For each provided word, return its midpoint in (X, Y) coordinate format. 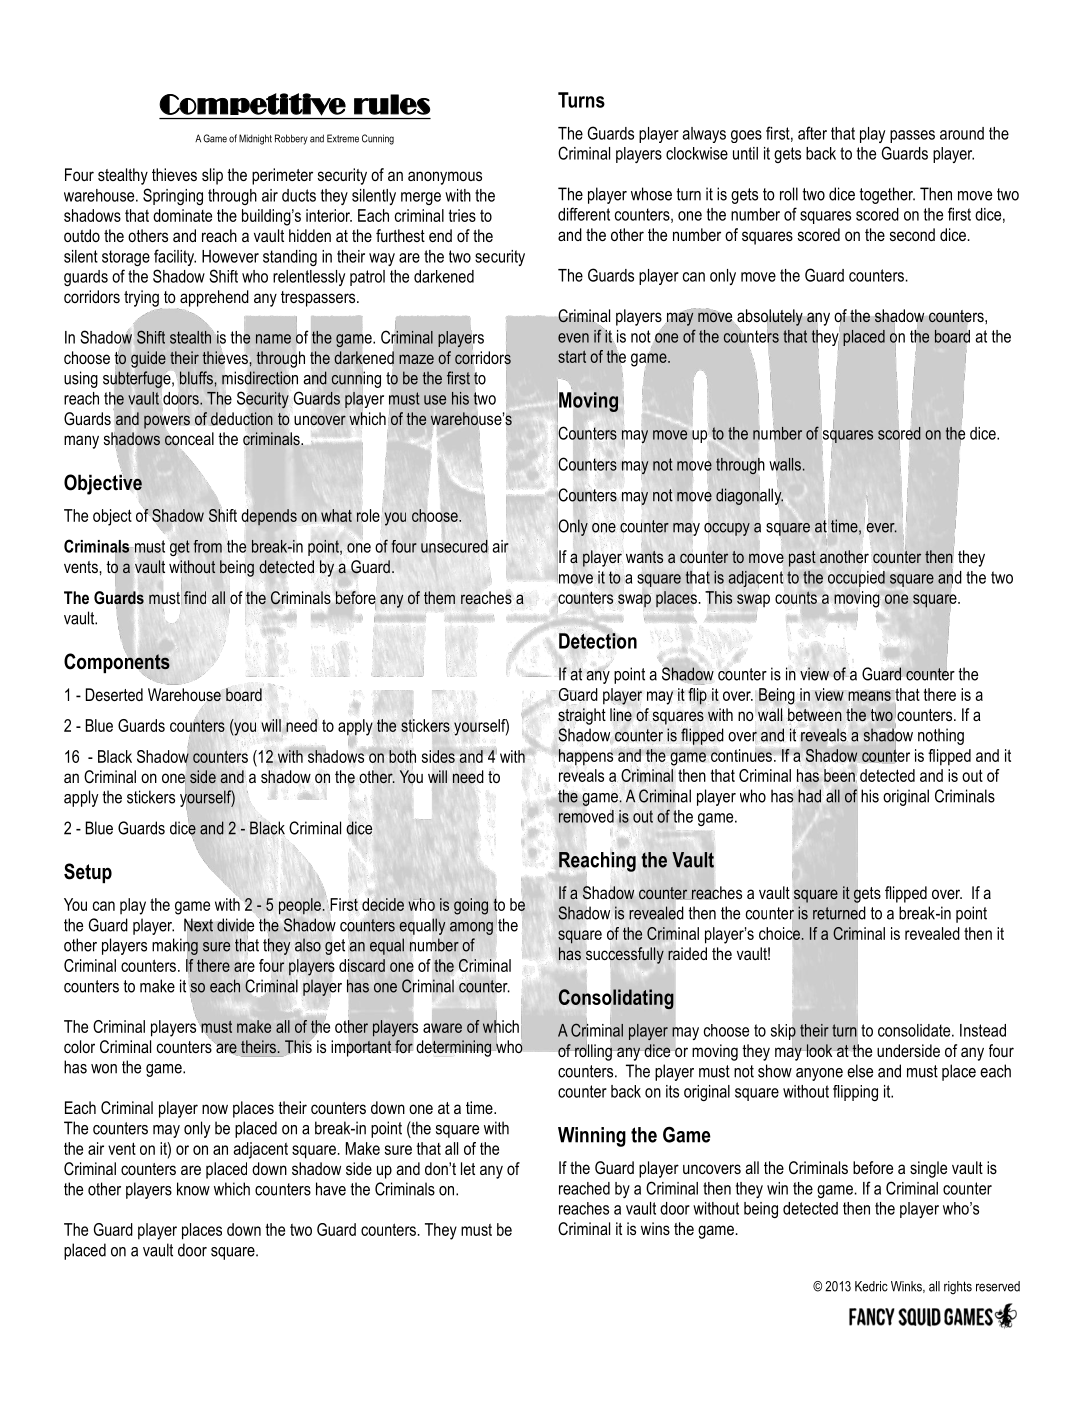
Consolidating (616, 999)
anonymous (445, 178)
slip (212, 176)
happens (586, 757)
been (839, 775)
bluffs (196, 378)
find (195, 597)
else (860, 1071)
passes (912, 136)
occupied (856, 579)
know (193, 1189)
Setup (88, 873)
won (104, 1069)
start (572, 357)
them (439, 597)
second (912, 234)
